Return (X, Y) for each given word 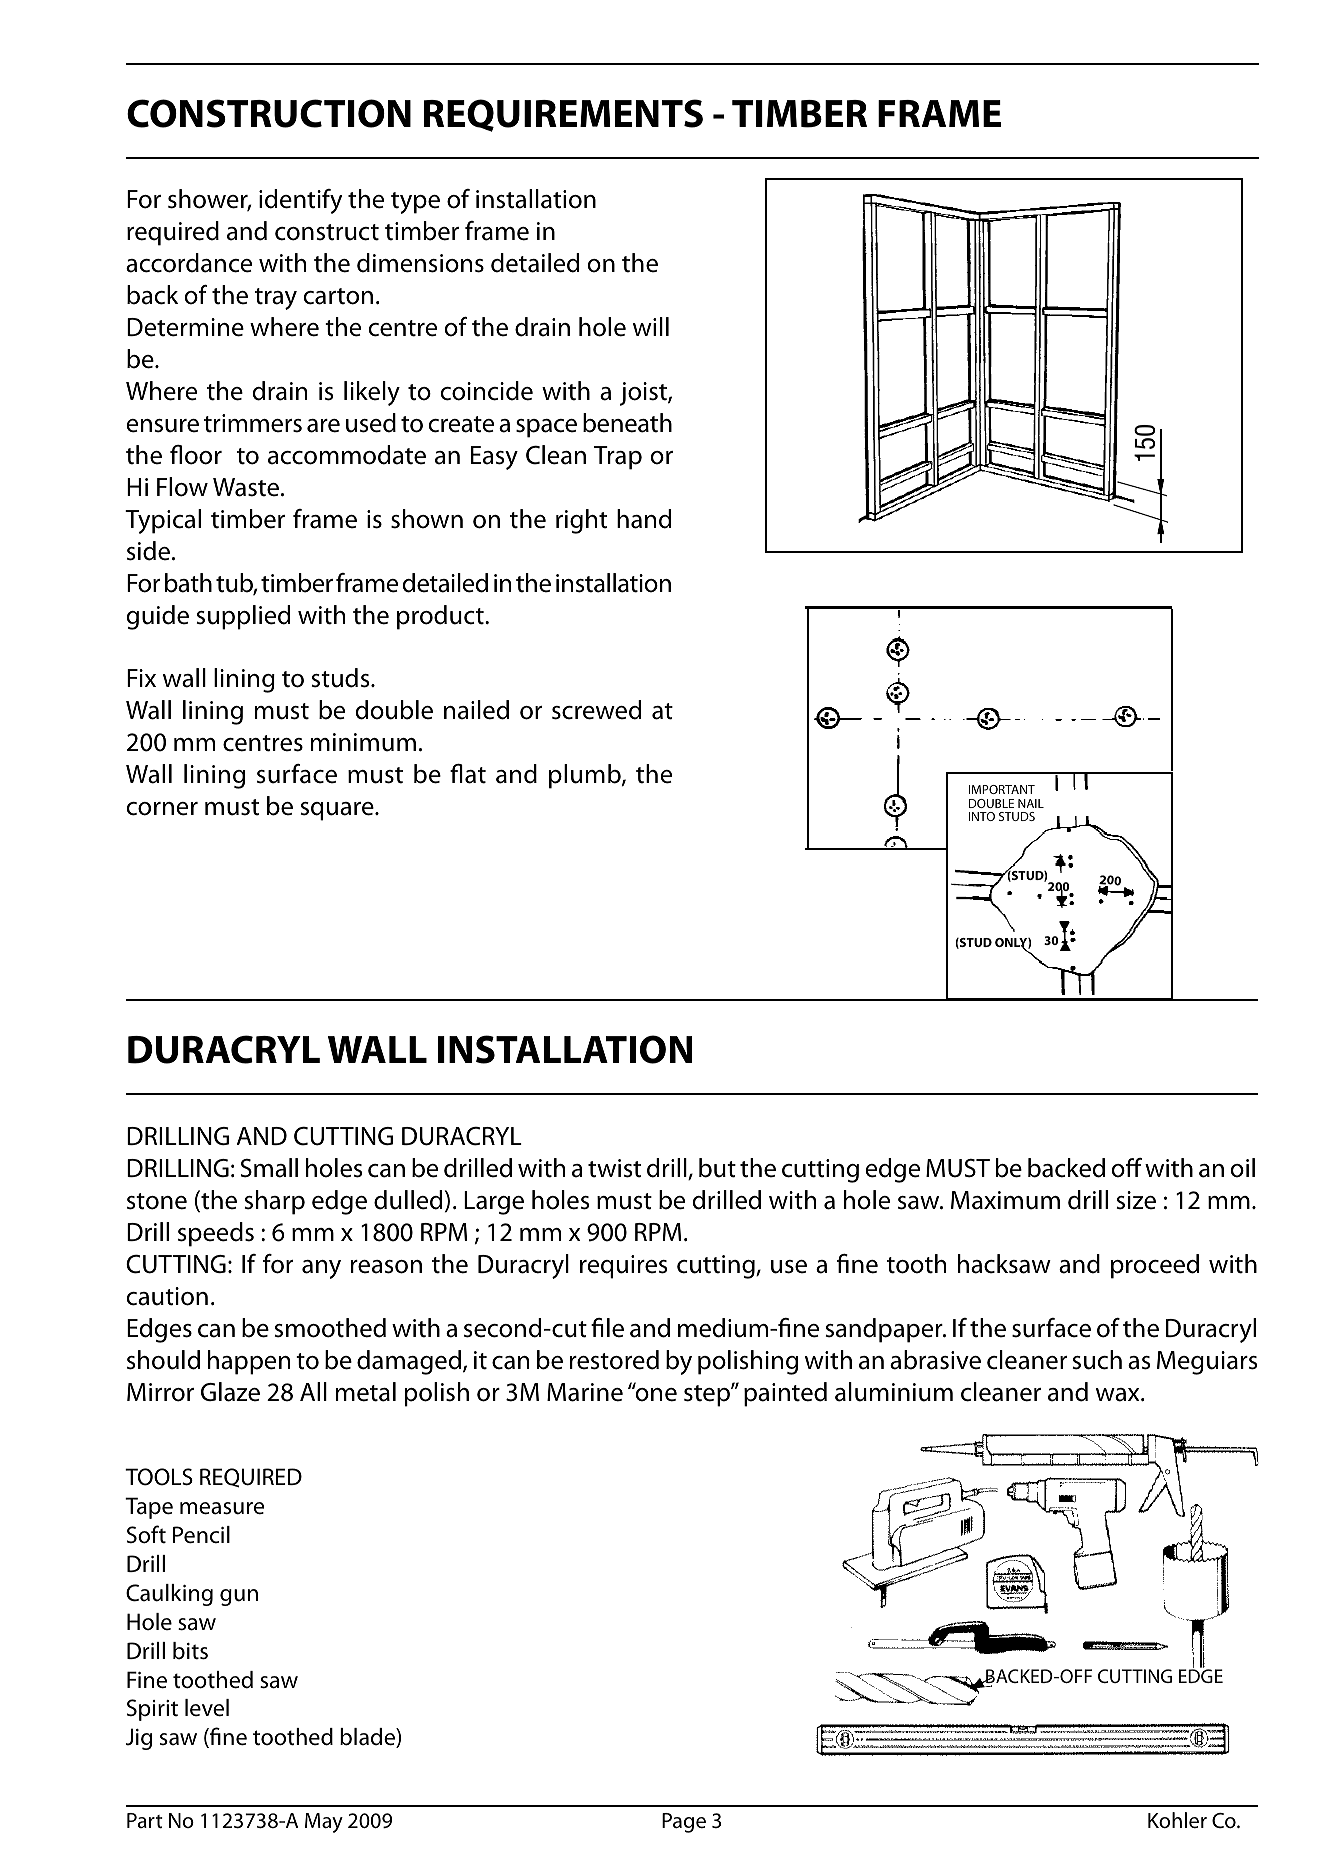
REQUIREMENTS (563, 115)
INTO (982, 816)
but (717, 1168)
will (651, 326)
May (324, 1823)
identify (300, 201)
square (338, 811)
